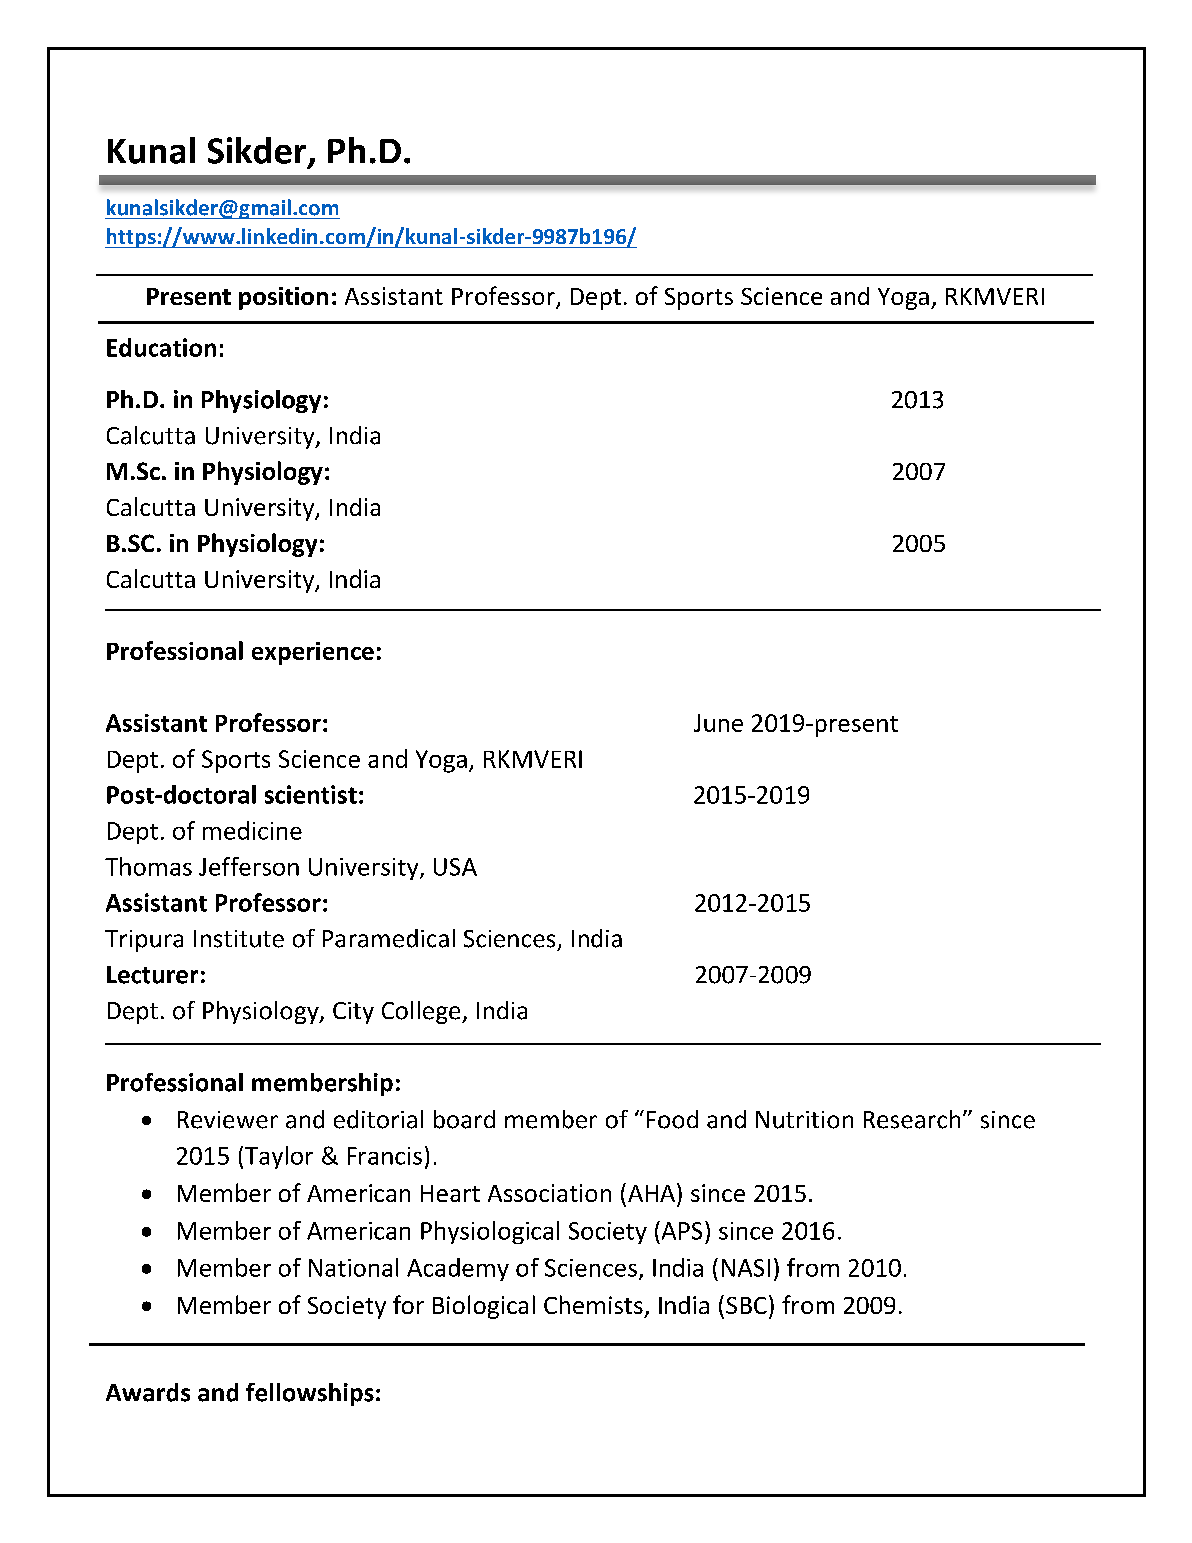 This screenshot has height=1543, width=1192. What do you see at coordinates (746, 1305) in the screenshot?
I see `SBC` at bounding box center [746, 1305].
